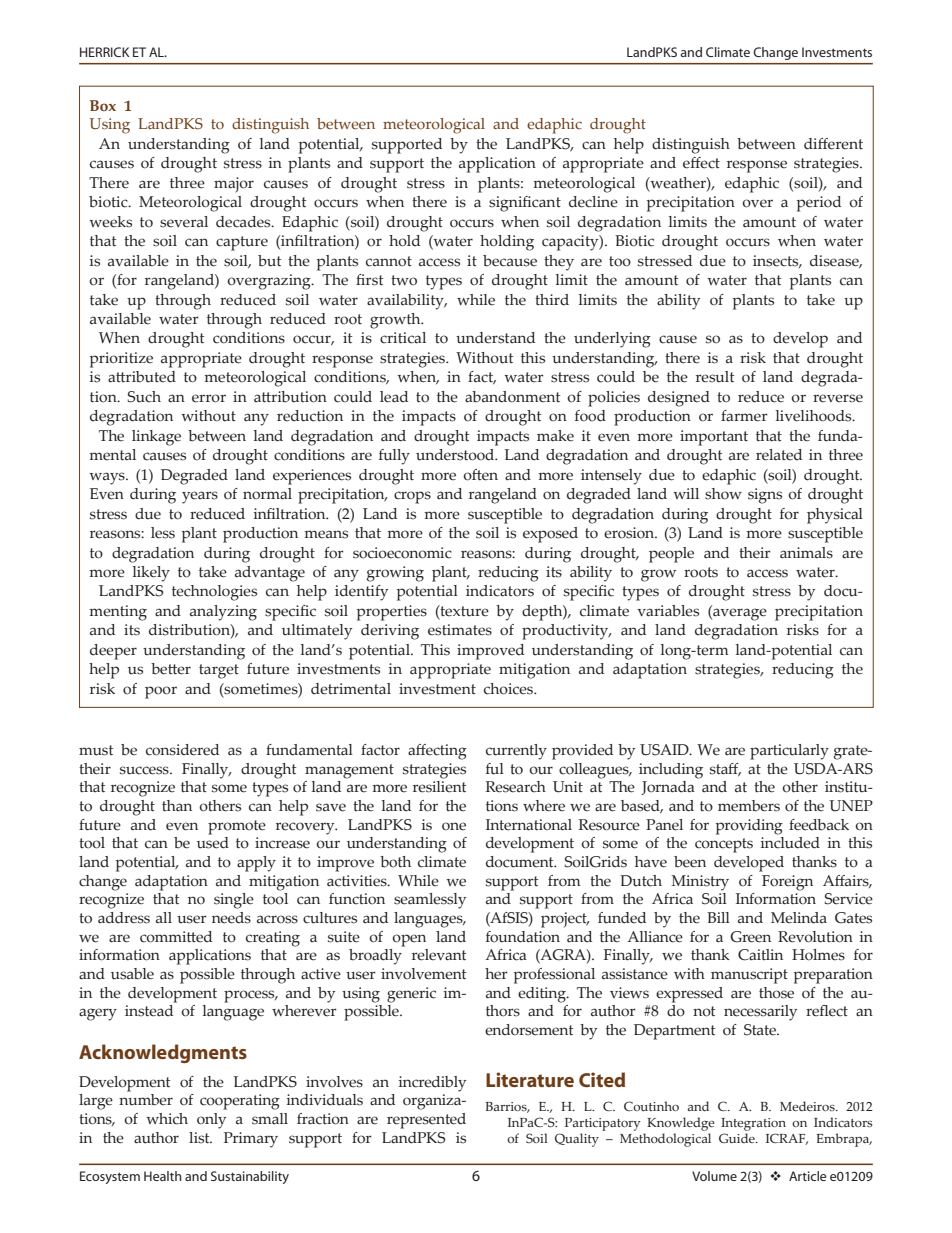  Describe the element at coordinates (234, 901) in the screenshot. I see `single` at that location.
